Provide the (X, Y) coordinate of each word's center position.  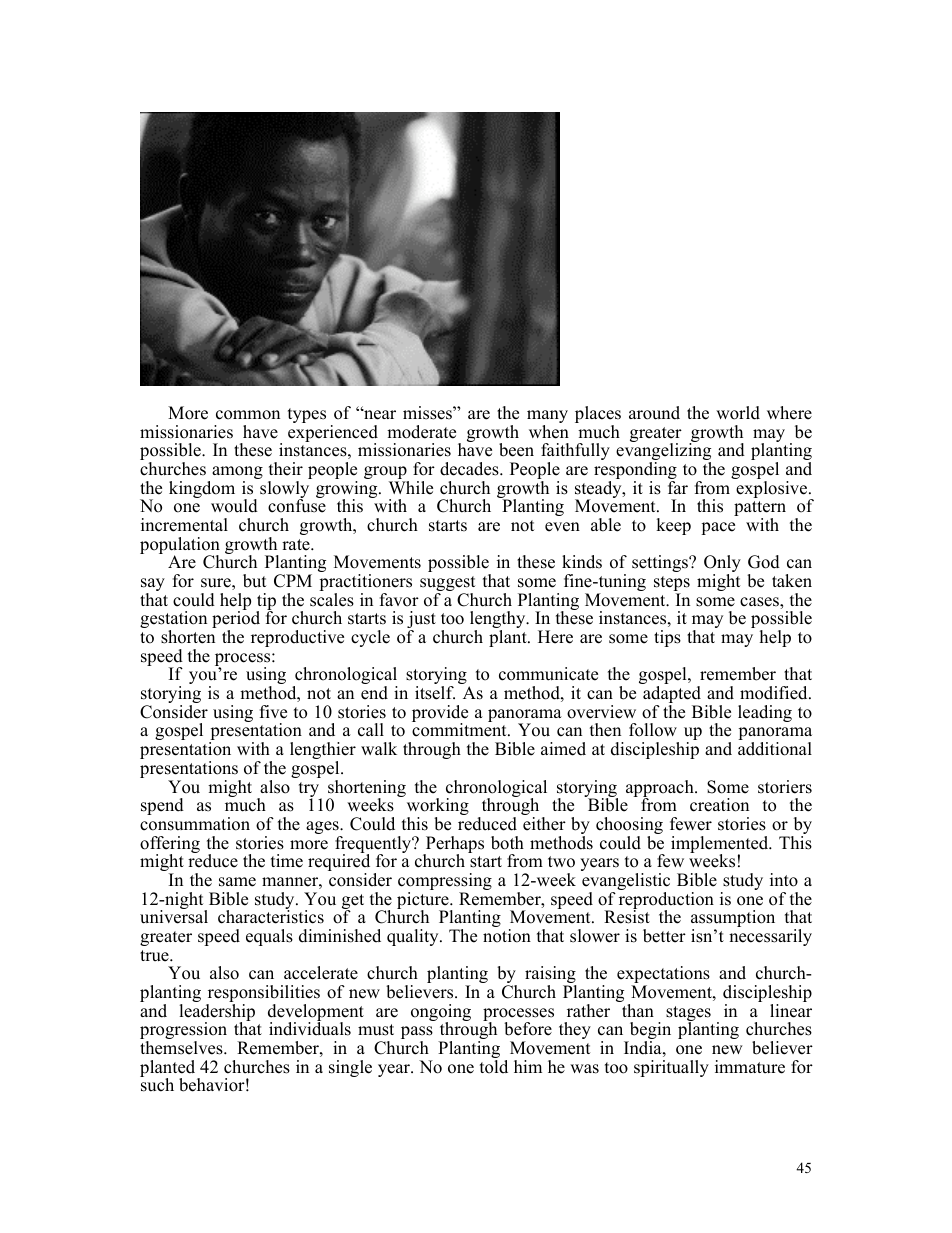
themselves (182, 1048)
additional (775, 749)
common (248, 415)
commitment (460, 730)
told (494, 1067)
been (516, 450)
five (273, 712)
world (738, 413)
